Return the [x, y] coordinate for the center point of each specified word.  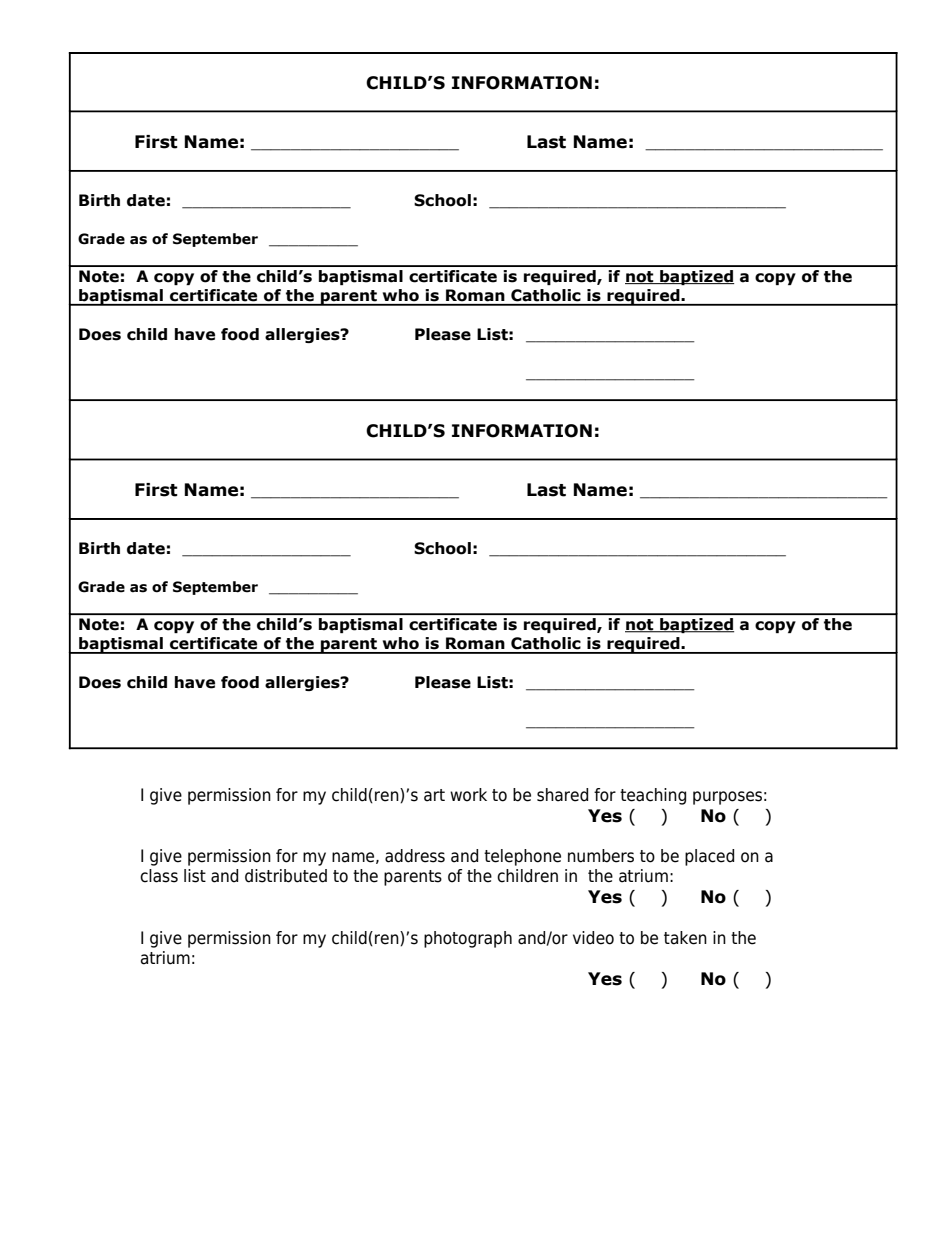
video [593, 938]
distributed [286, 876]
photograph [468, 939]
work [468, 795]
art [434, 795]
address [415, 856]
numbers [601, 856]
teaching [653, 796]
